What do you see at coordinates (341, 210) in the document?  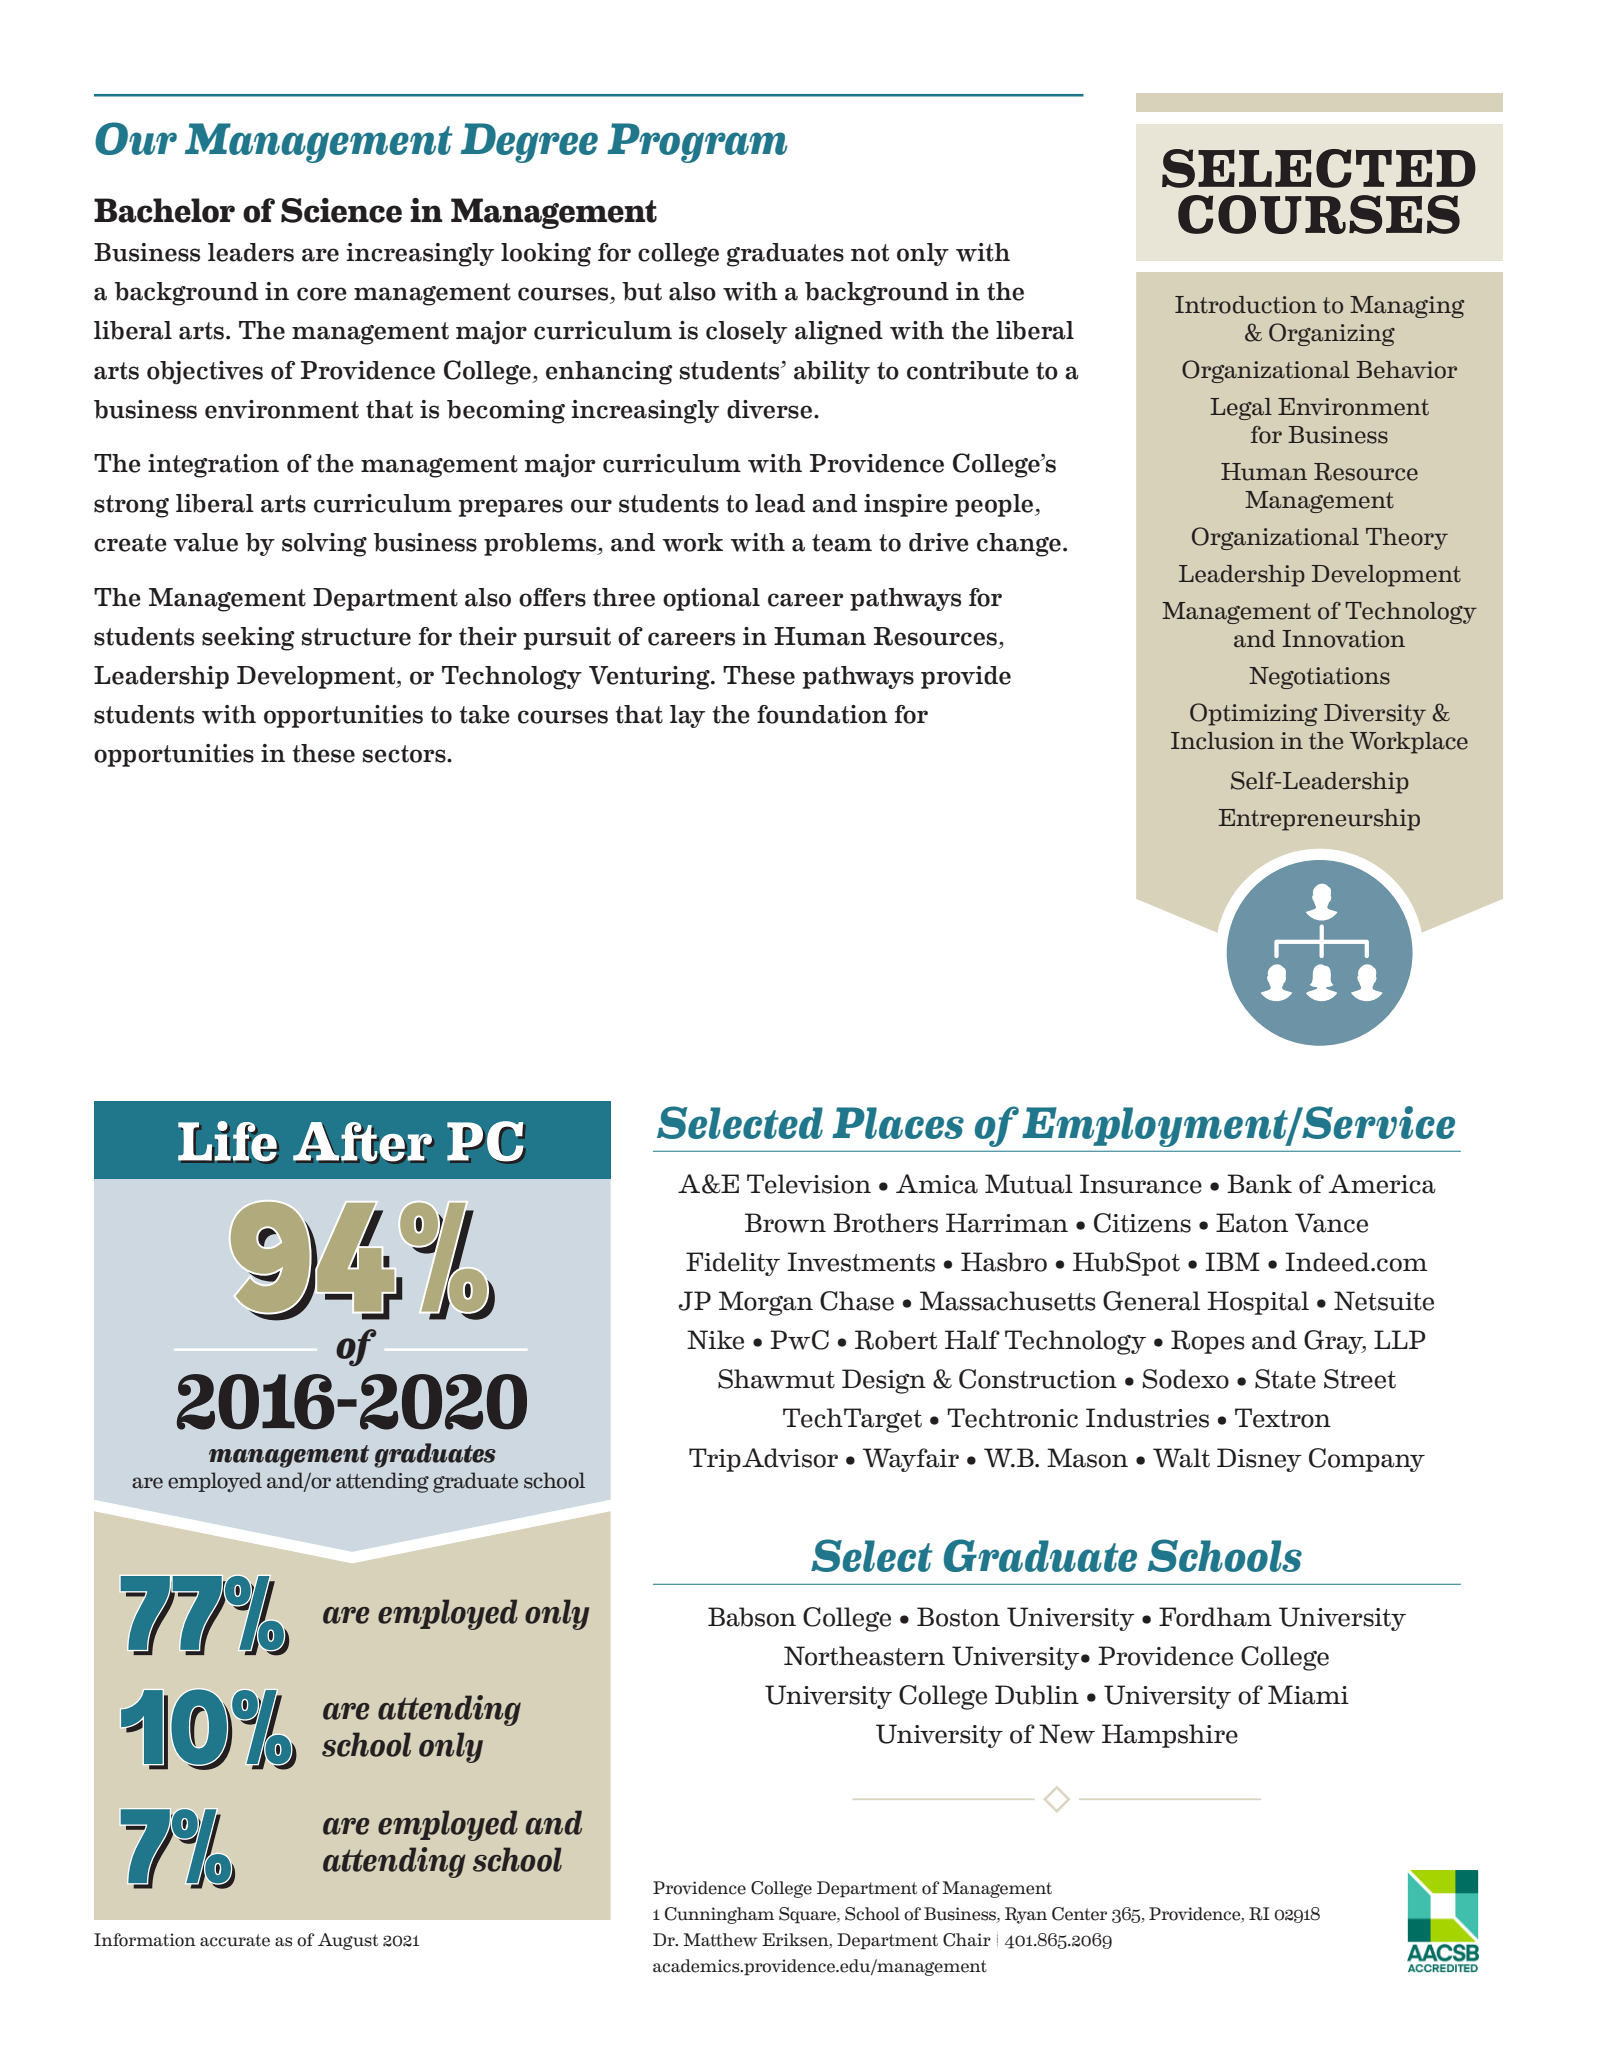 I see `Science` at bounding box center [341, 210].
